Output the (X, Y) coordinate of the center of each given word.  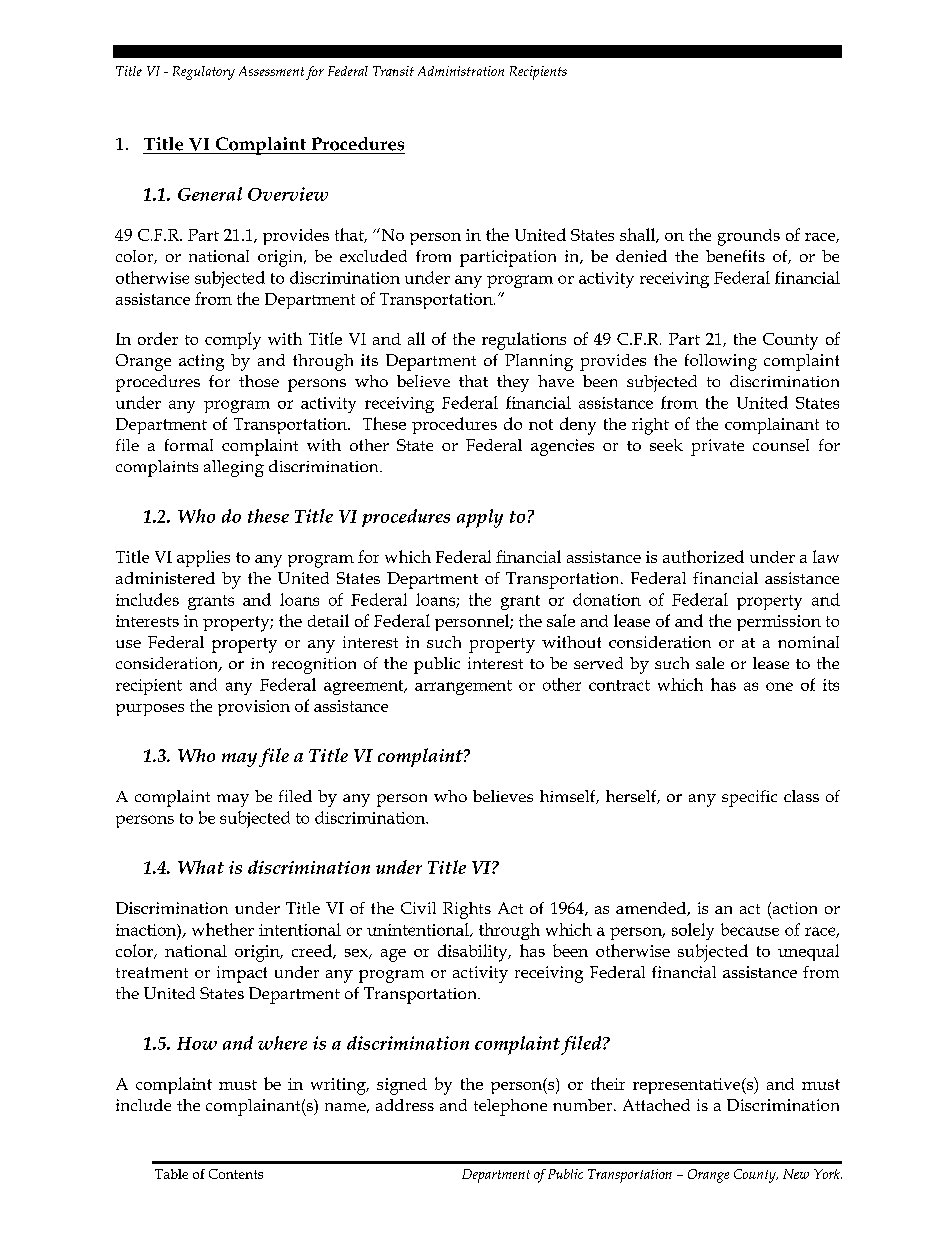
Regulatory (204, 73)
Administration (461, 71)
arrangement (463, 687)
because (750, 929)
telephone (510, 1107)
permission (779, 623)
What (201, 867)
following (721, 362)
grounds (749, 237)
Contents (236, 1174)
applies (203, 558)
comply (233, 341)
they (513, 383)
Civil (418, 908)
